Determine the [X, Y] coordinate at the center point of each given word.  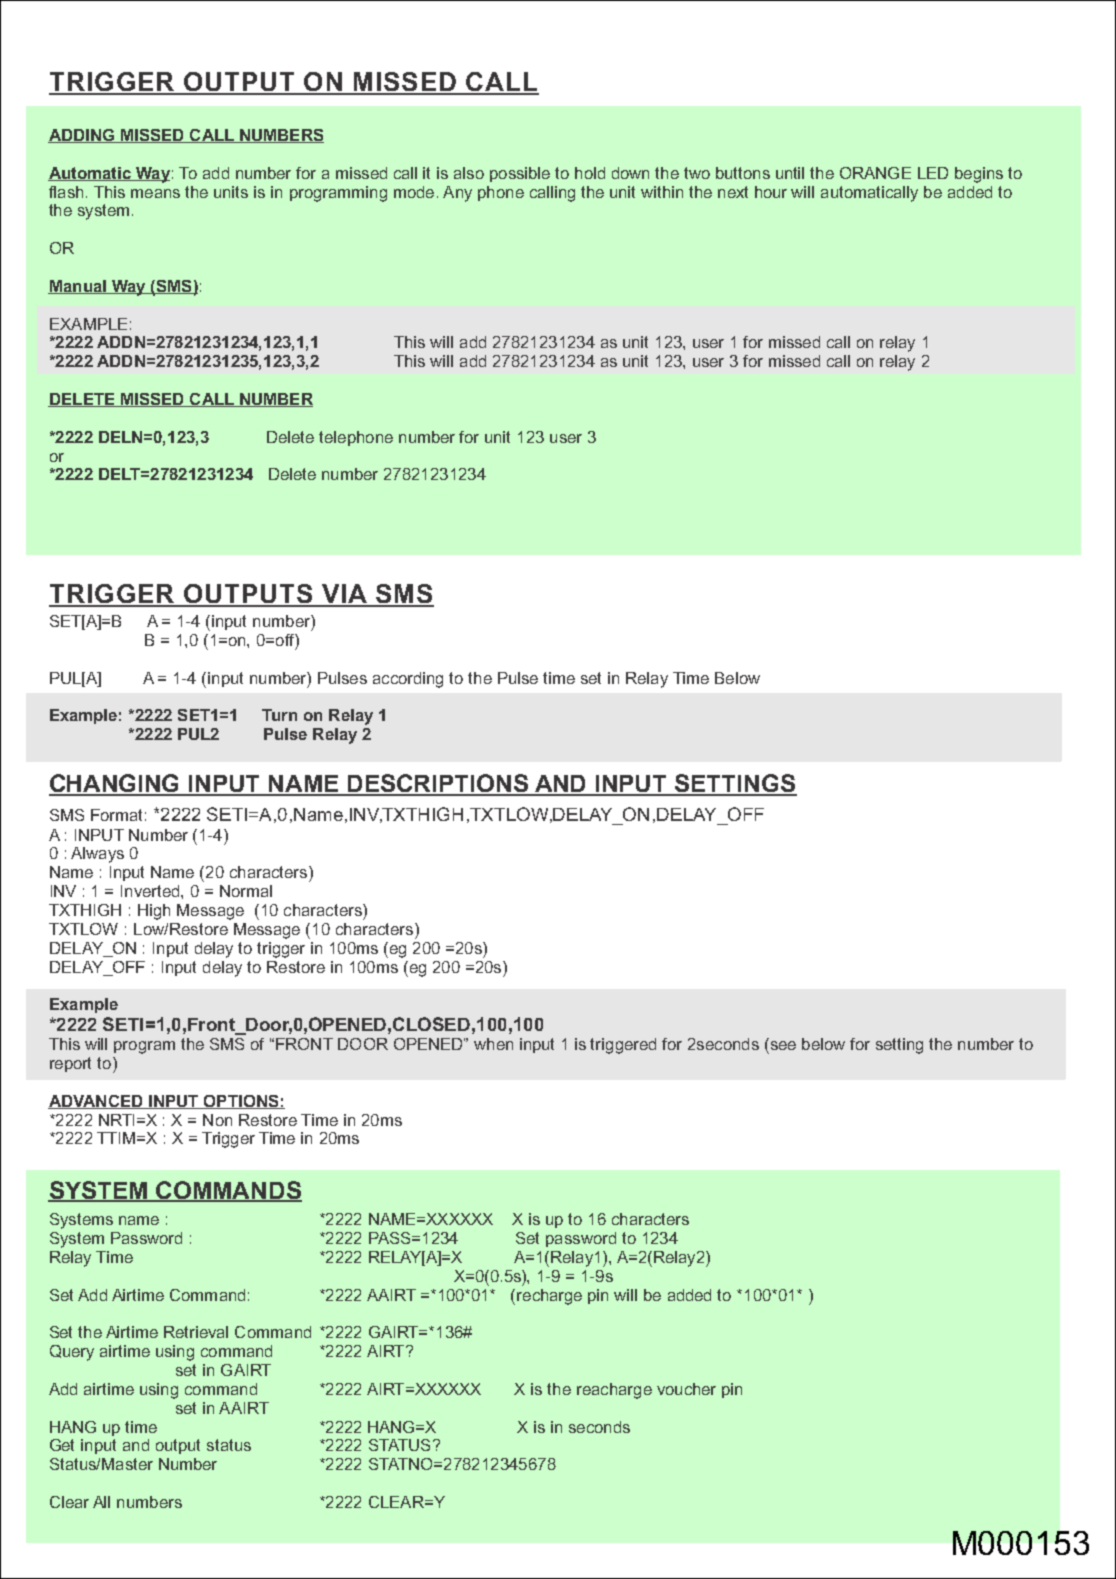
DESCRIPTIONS [438, 784]
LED [933, 173]
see [783, 1045]
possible [520, 174]
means [155, 193]
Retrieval [196, 1332]
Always [97, 855]
